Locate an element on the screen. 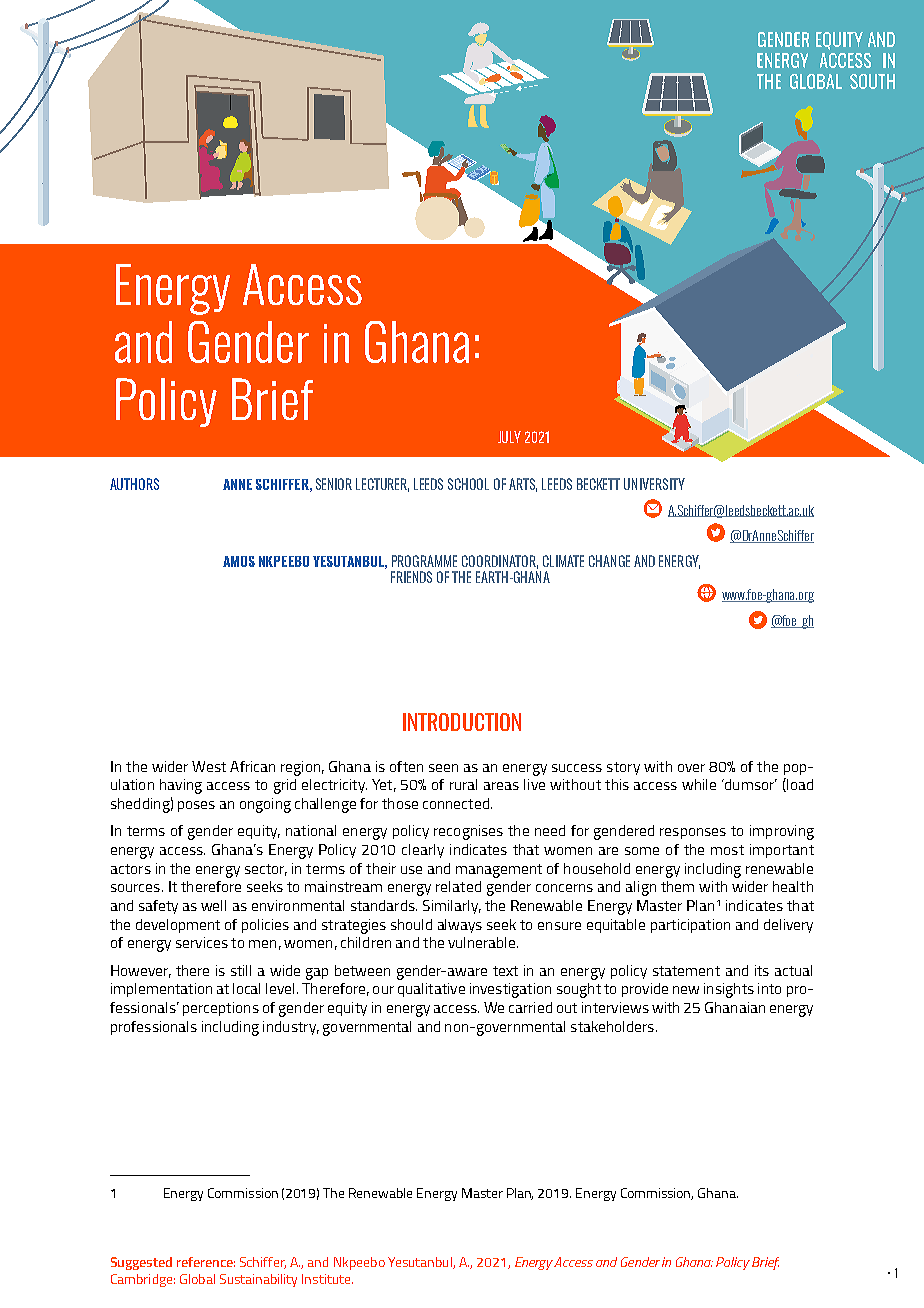 The image size is (924, 1308). sector is located at coordinates (266, 870).
